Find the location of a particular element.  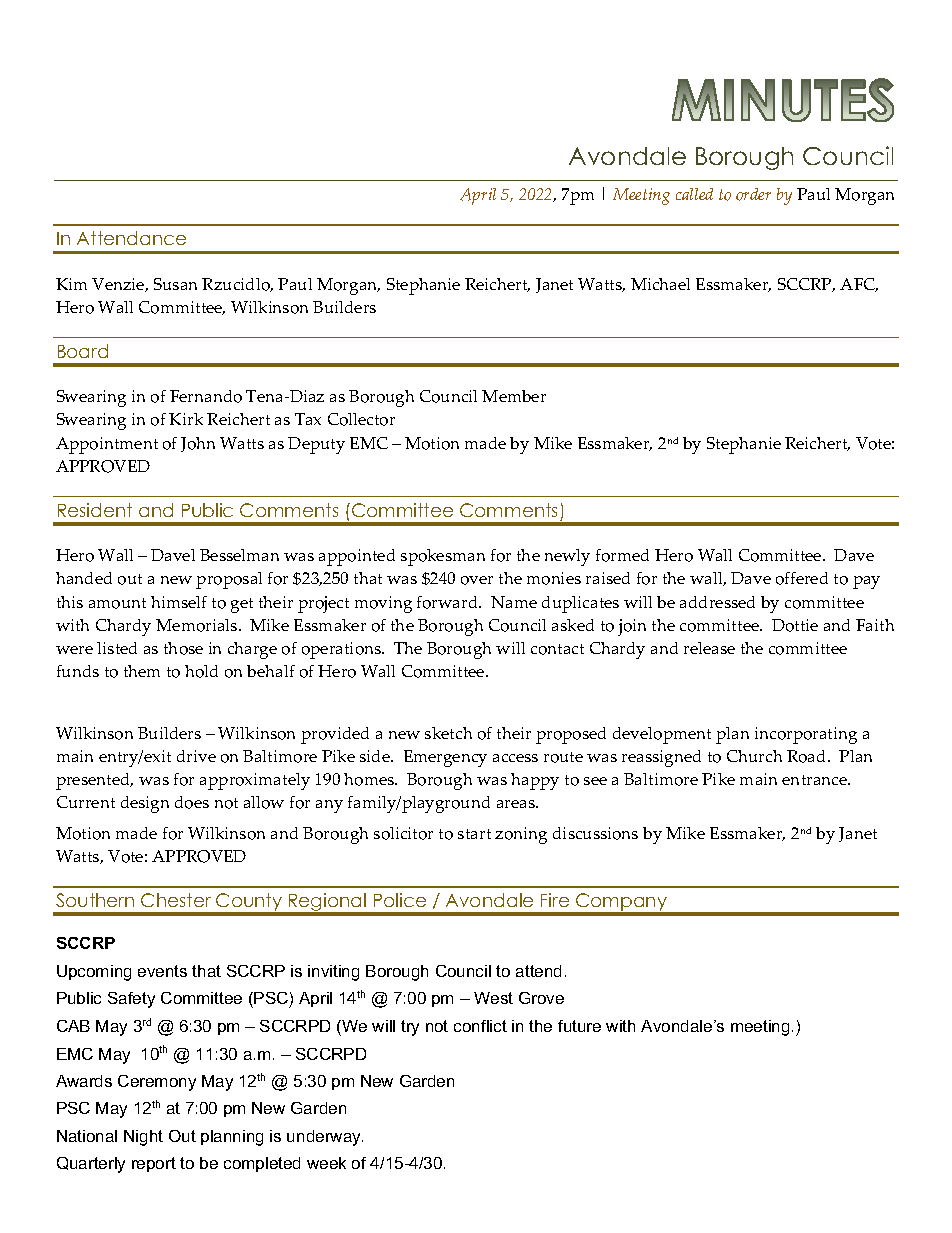

Chester is located at coordinates (176, 900).
